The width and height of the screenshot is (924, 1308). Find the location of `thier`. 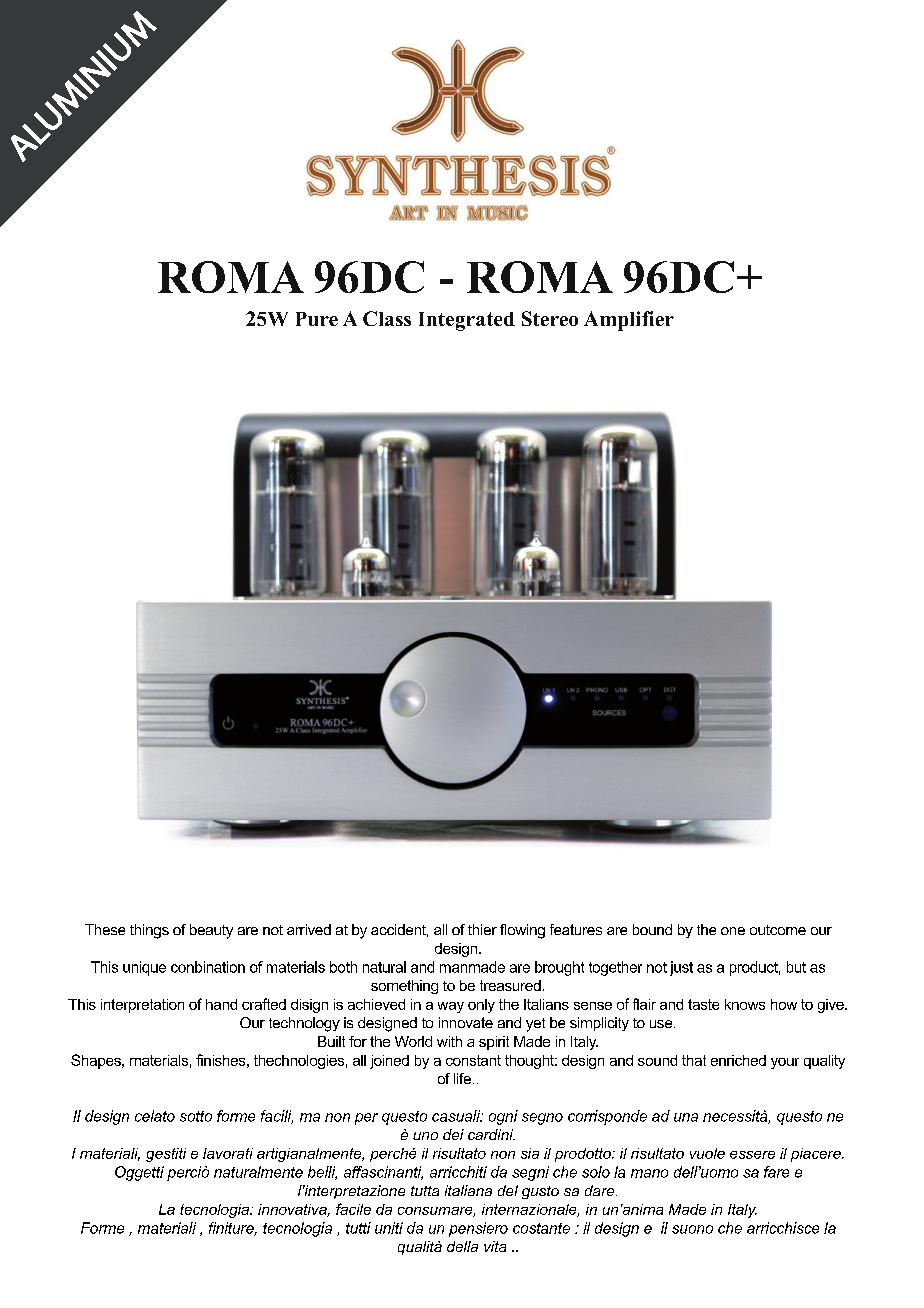

thier is located at coordinates (482, 929).
